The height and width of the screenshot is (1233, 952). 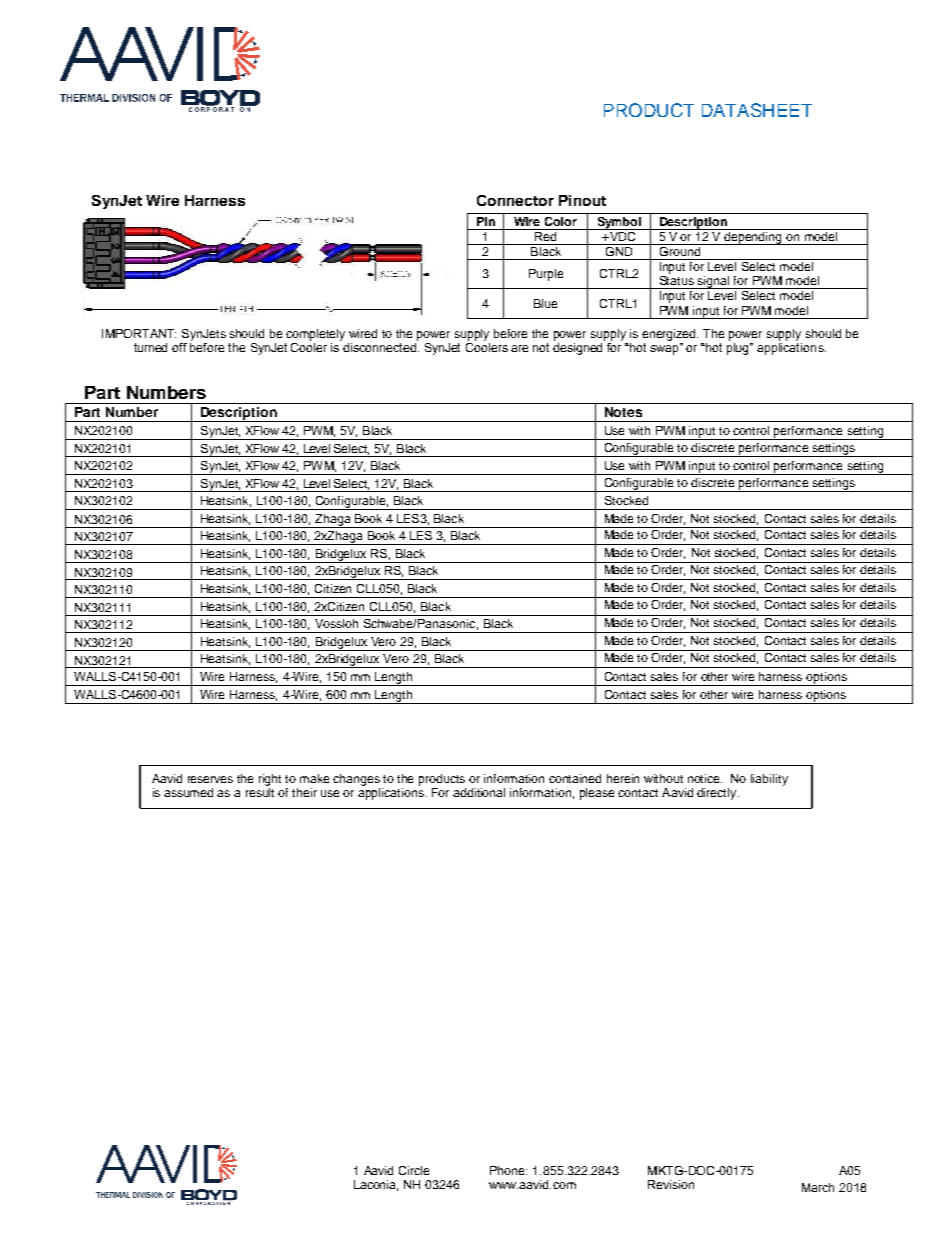 What do you see at coordinates (210, 779) in the screenshot?
I see `reserves` at bounding box center [210, 779].
